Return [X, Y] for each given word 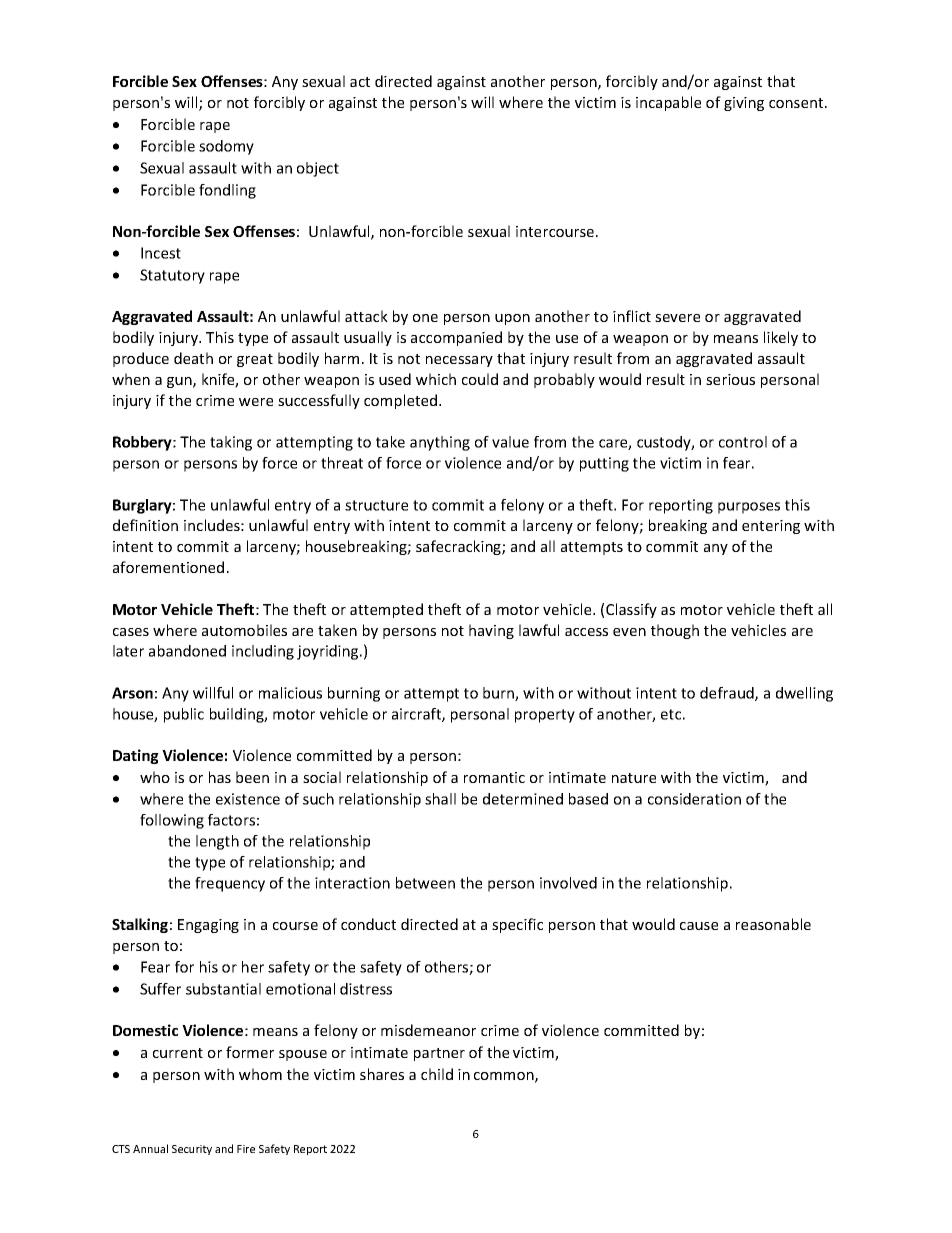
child [437, 1074]
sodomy [226, 147]
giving [744, 104]
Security [192, 1150]
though [675, 631]
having [491, 631]
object [318, 169]
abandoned [187, 651]
